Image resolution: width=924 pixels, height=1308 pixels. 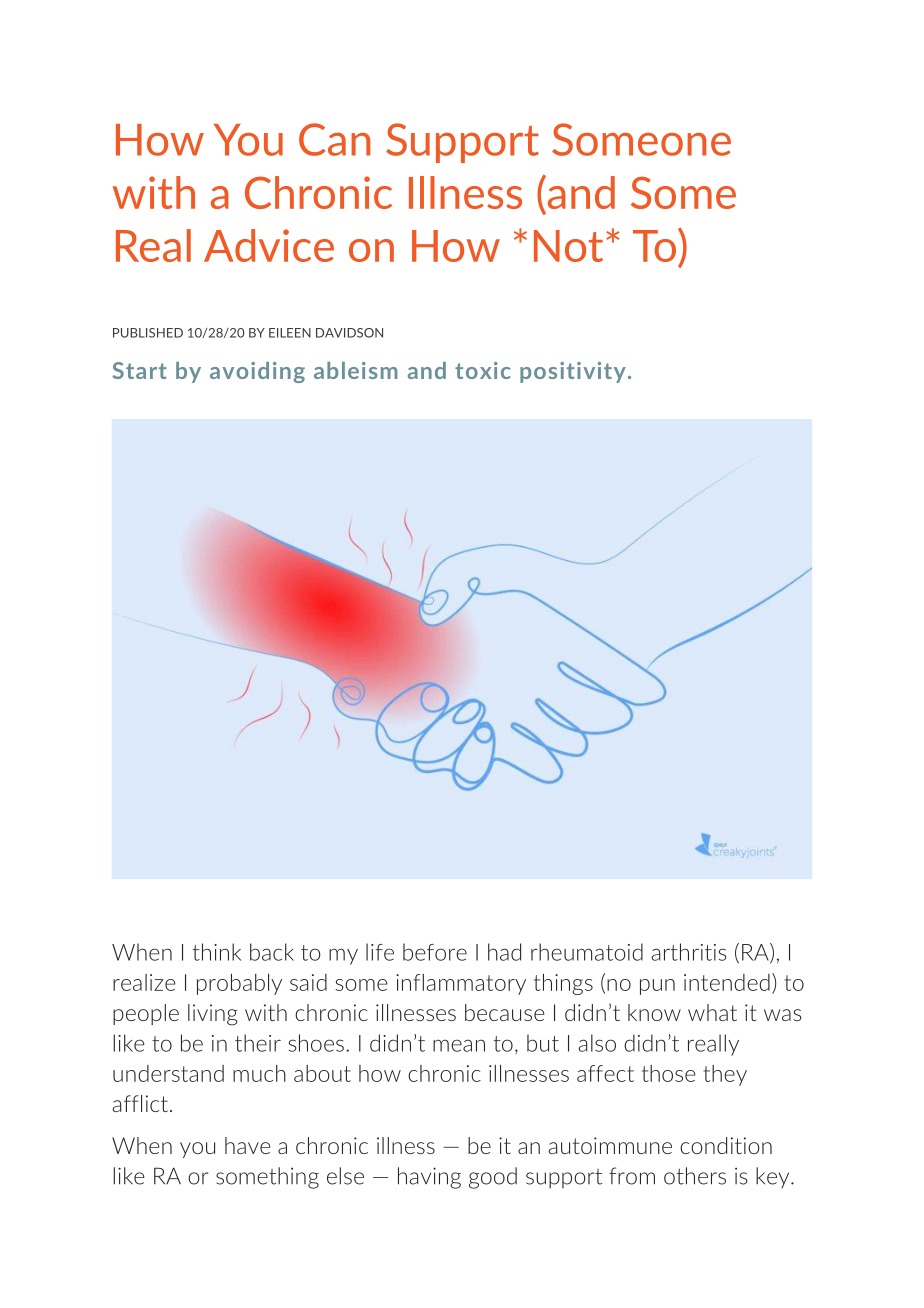 I want to click on Can, so click(x=334, y=139).
